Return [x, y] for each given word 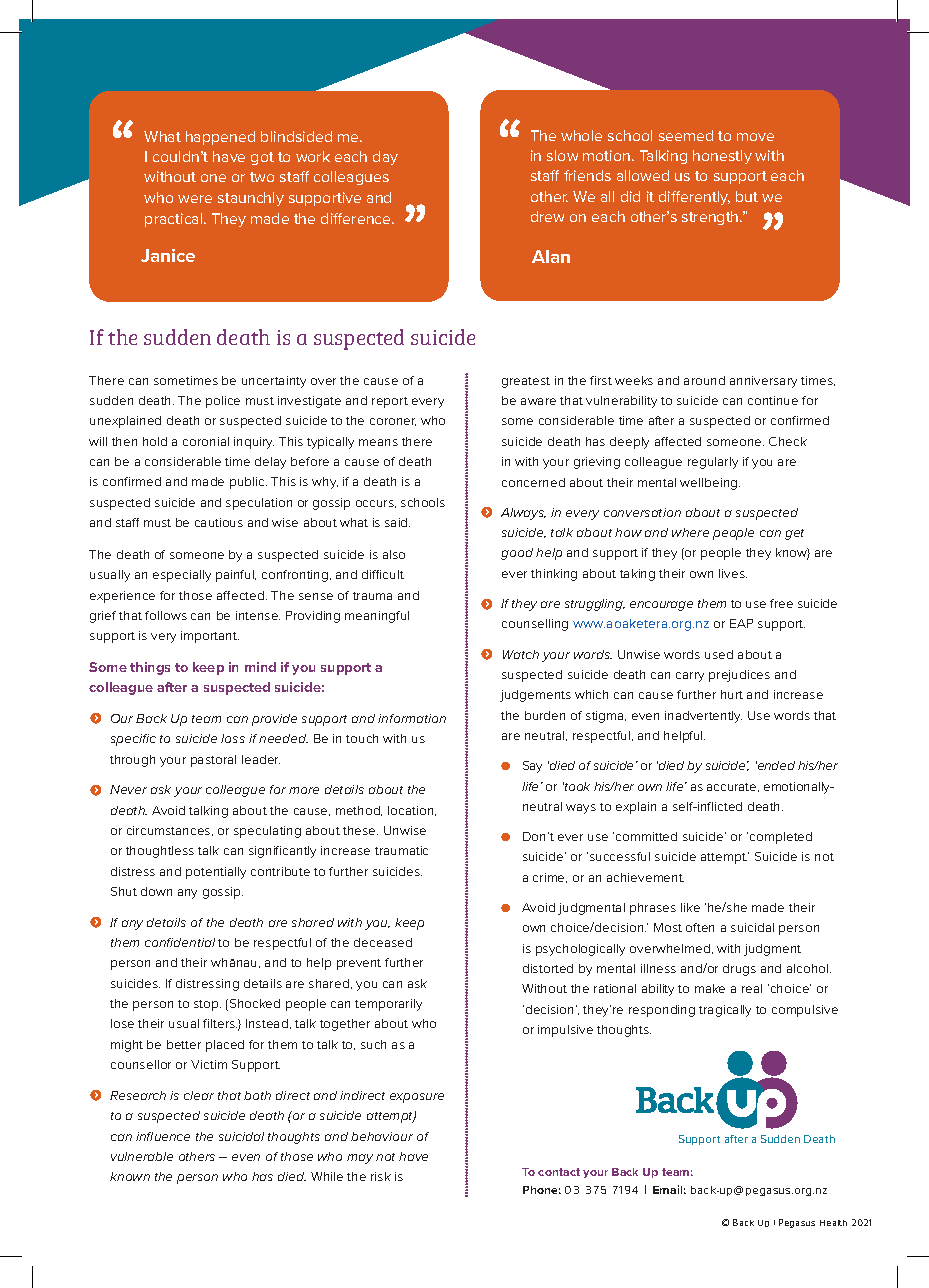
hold [155, 441]
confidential [180, 942]
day [385, 158]
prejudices [739, 676]
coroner [393, 422]
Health [833, 1223]
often [700, 927]
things [150, 668]
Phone [542, 1190]
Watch [521, 654]
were [195, 199]
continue [773, 400]
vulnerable [142, 1156]
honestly [722, 157]
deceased [383, 942]
